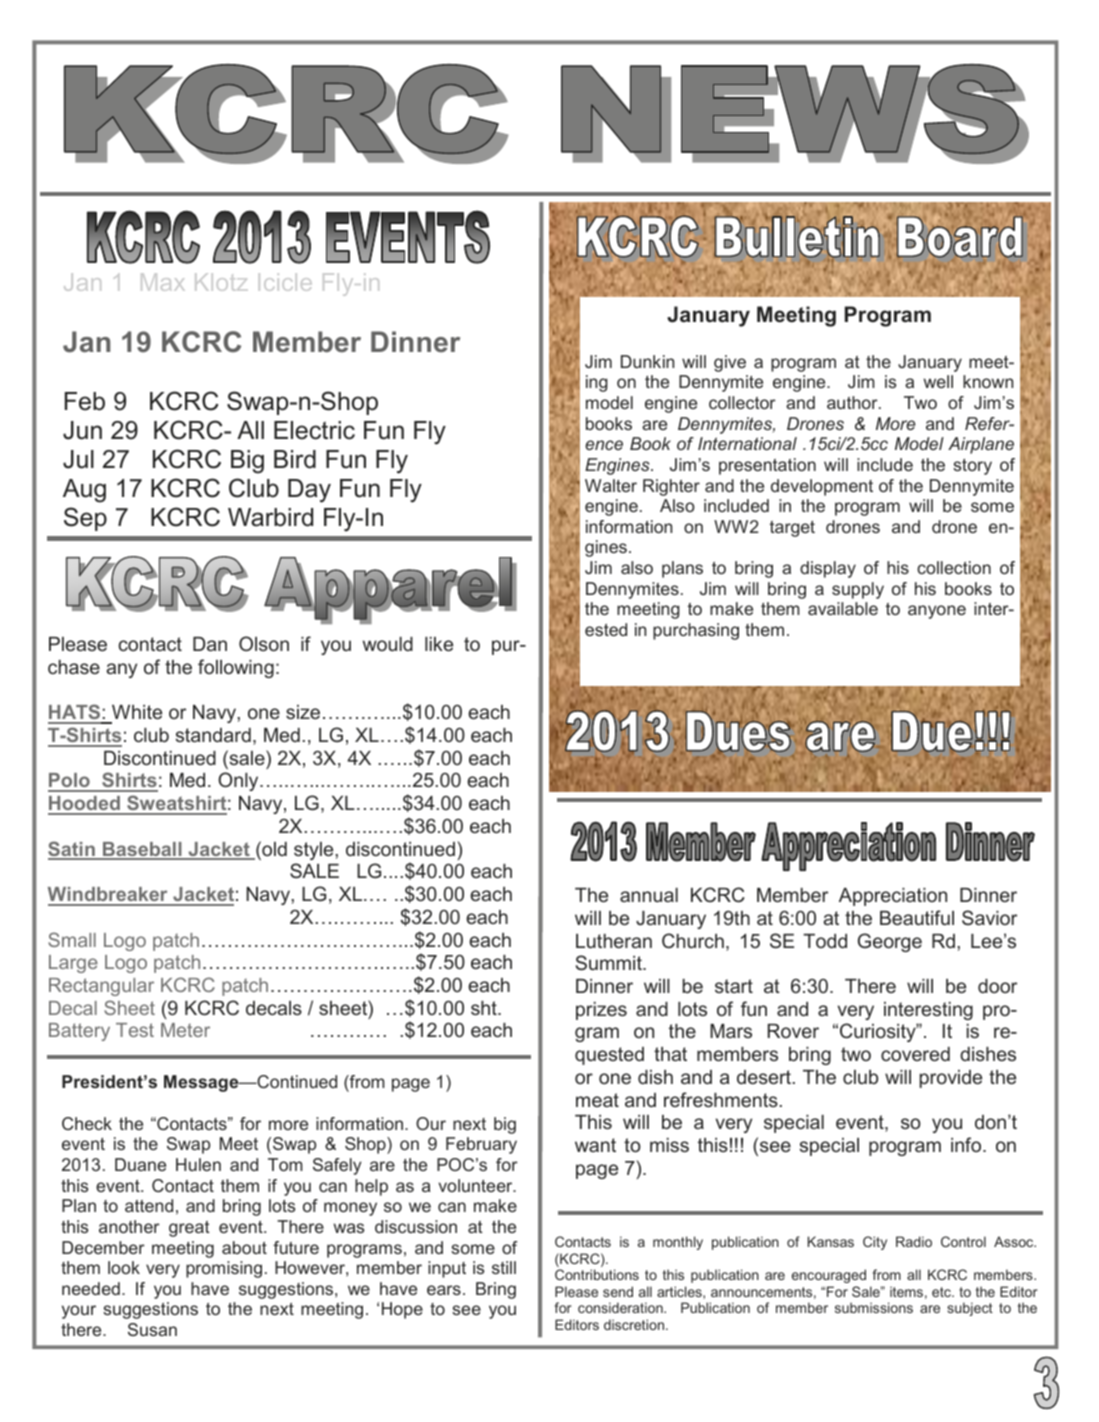 The width and height of the screenshot is (1099, 1422). Describe the element at coordinates (649, 895) in the screenshot. I see `annual` at that location.
